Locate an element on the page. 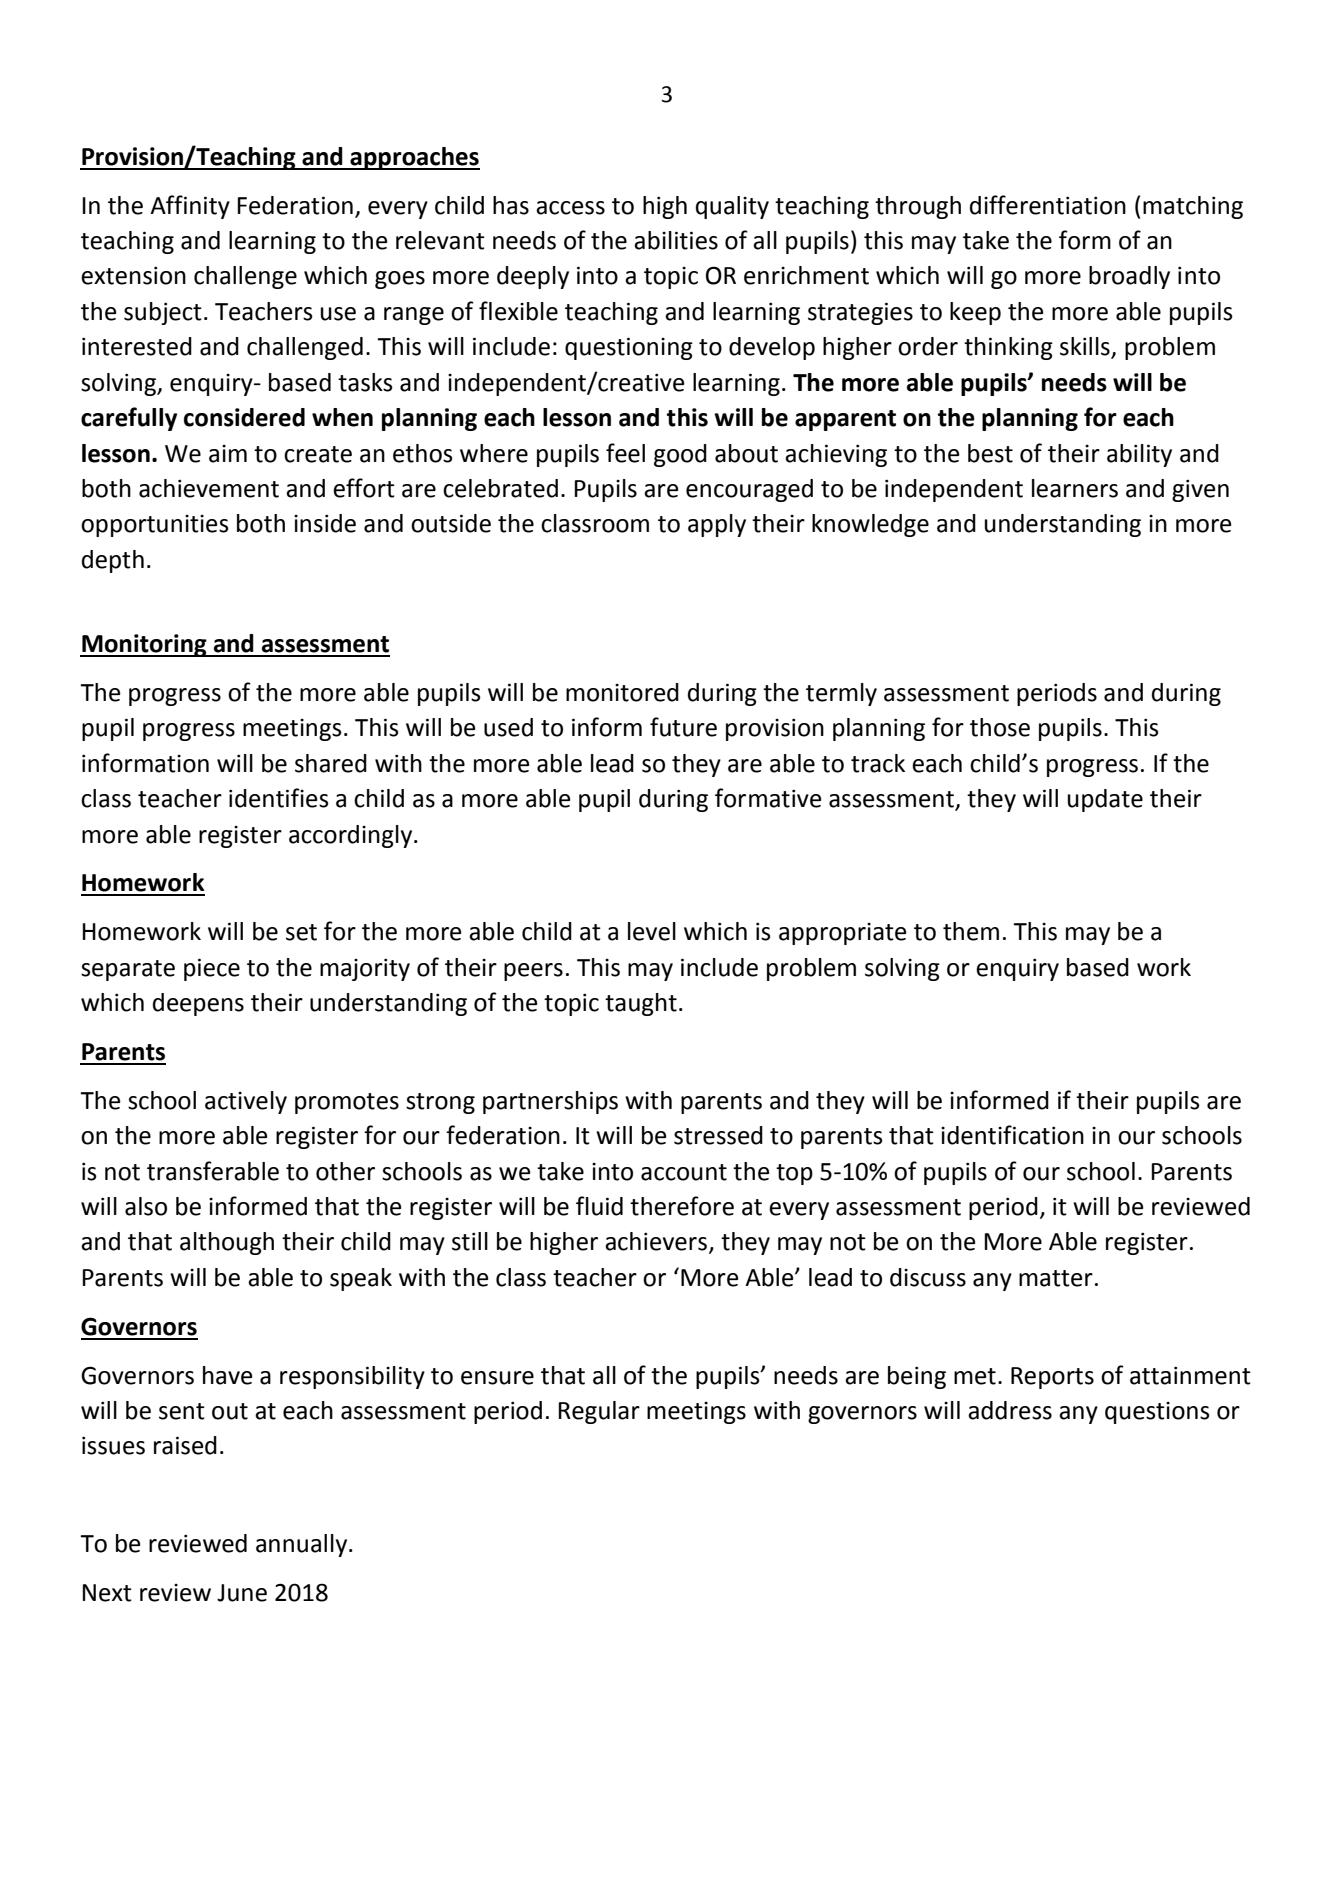  Affinity is located at coordinates (190, 207).
